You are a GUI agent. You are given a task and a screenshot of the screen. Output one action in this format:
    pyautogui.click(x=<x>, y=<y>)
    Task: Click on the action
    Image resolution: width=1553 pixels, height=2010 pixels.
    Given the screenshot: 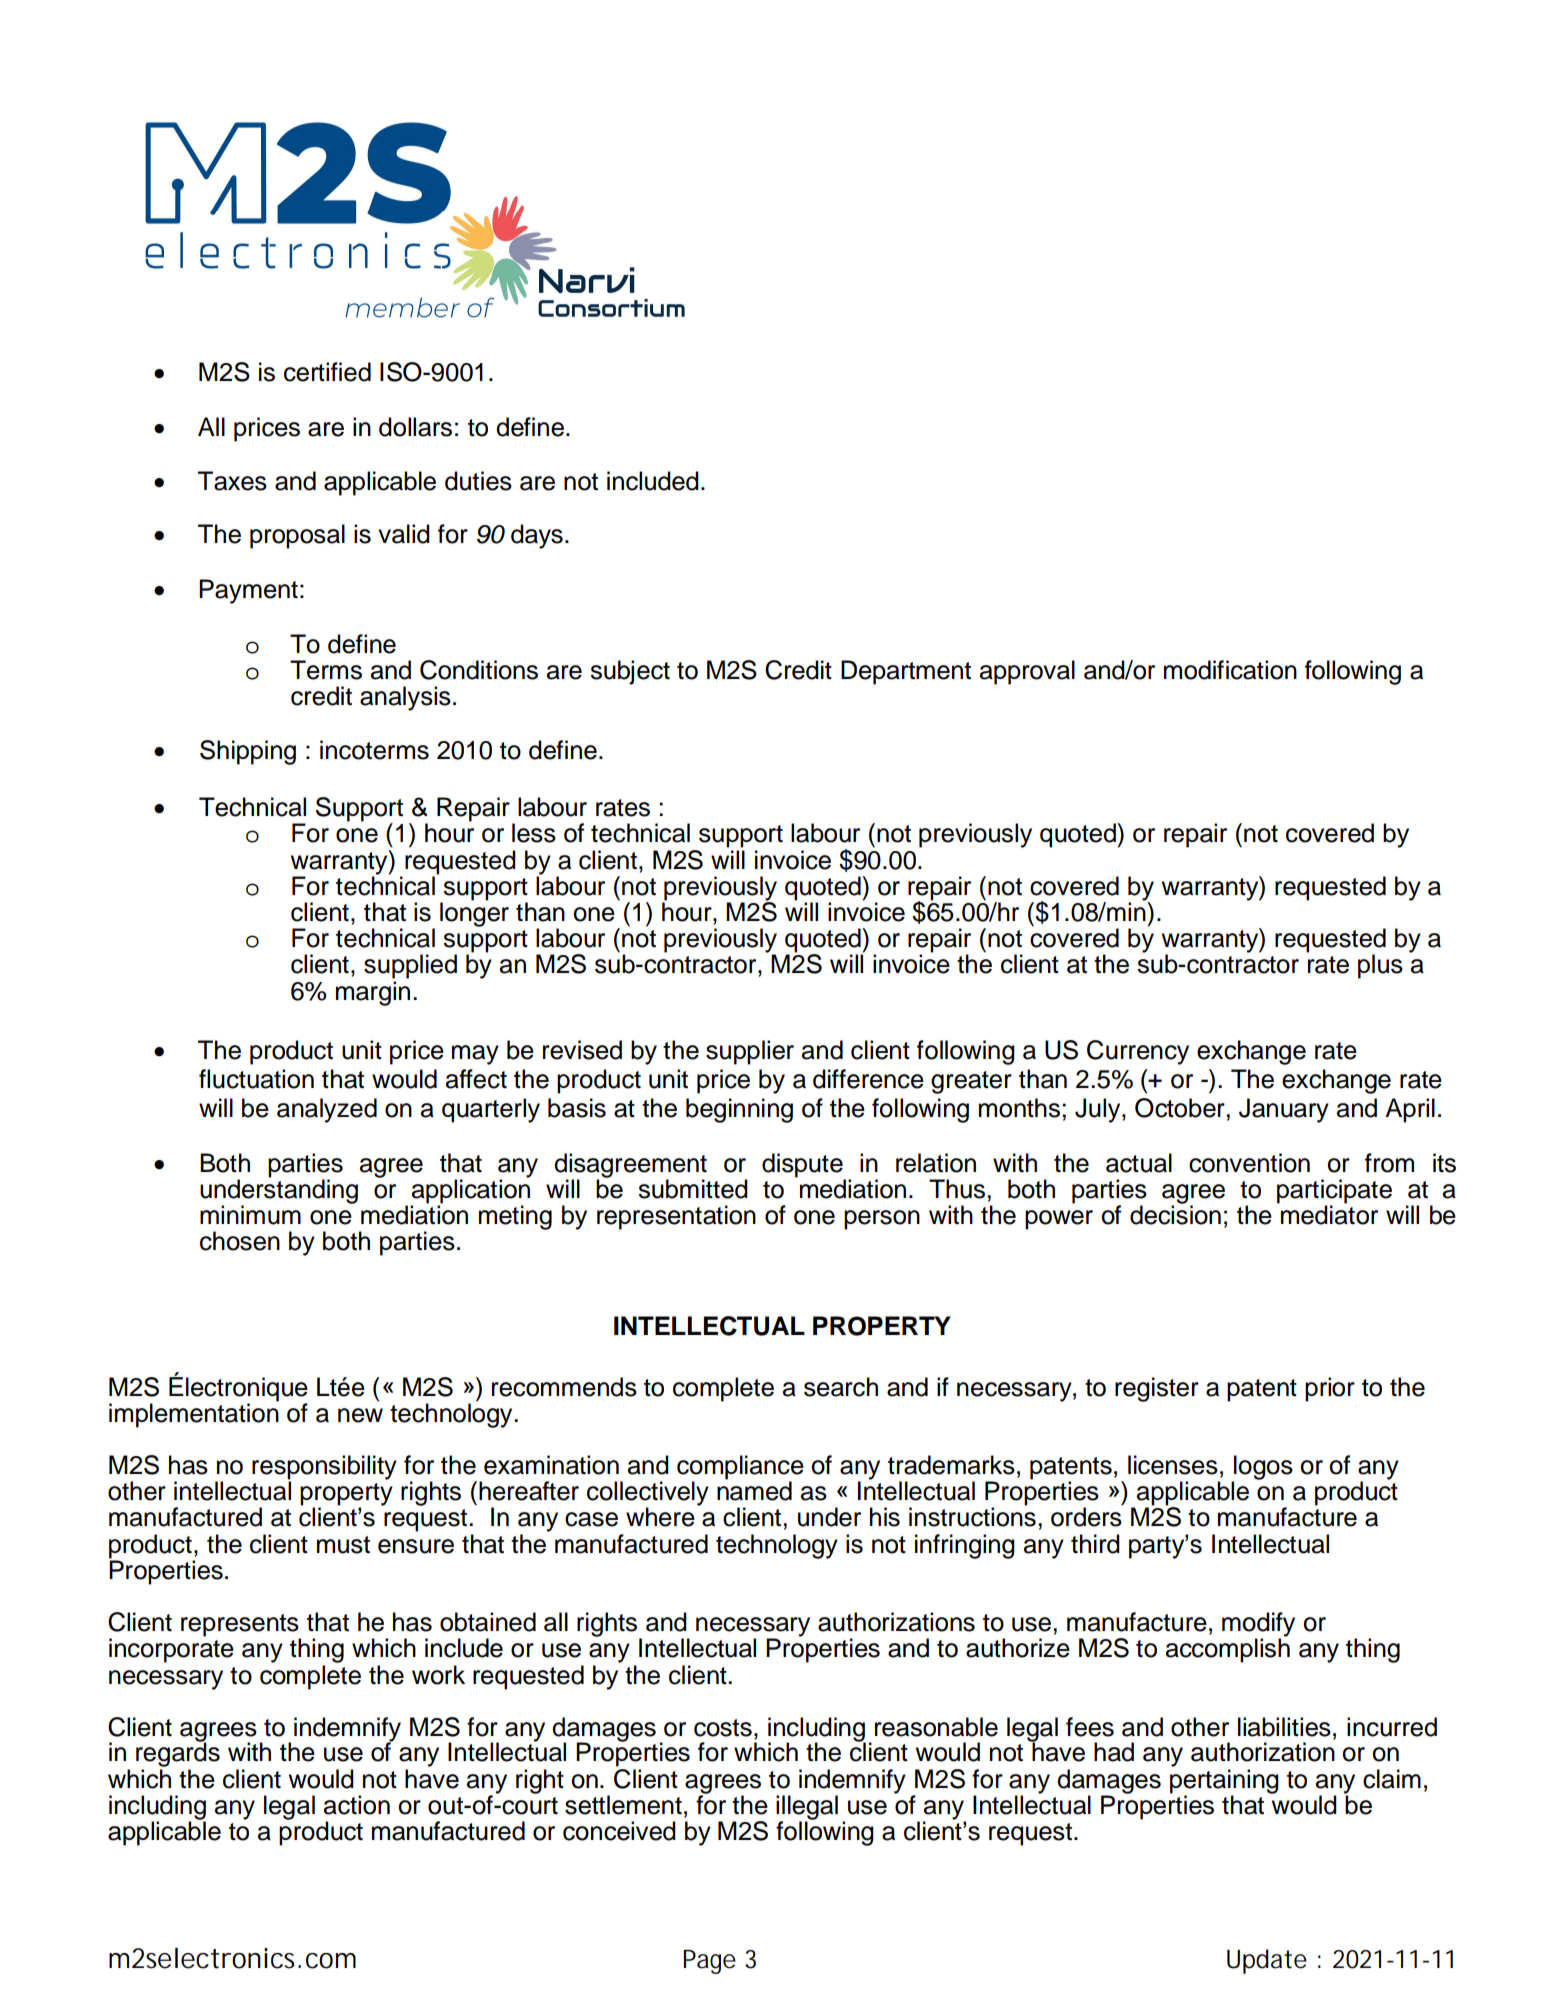 What is the action you would take?
    pyautogui.click(x=357, y=1805)
